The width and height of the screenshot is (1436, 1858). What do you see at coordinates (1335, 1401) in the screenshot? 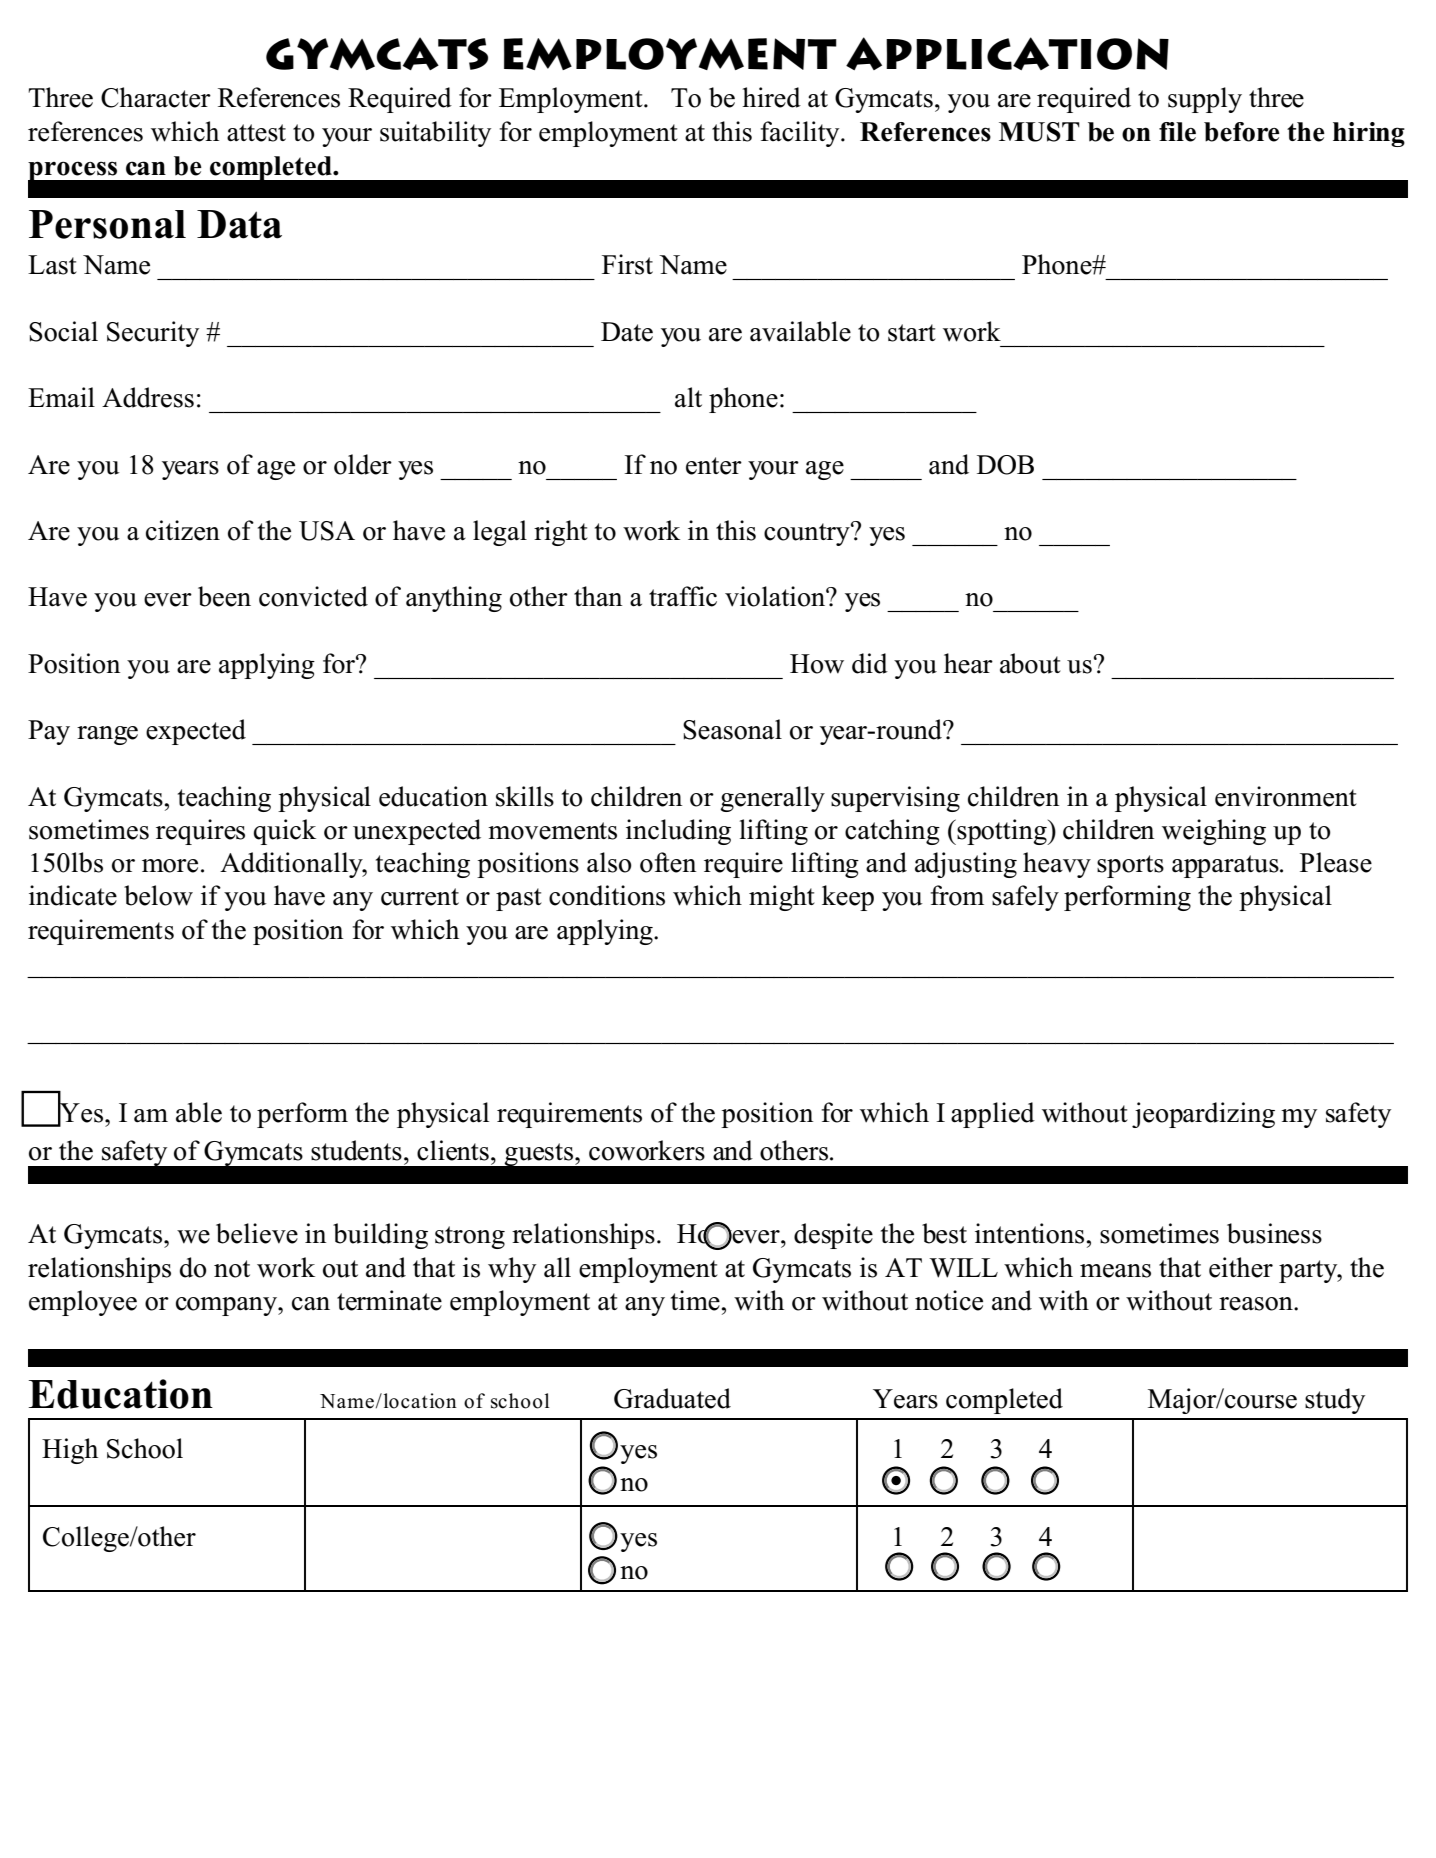
I see `study` at bounding box center [1335, 1401].
